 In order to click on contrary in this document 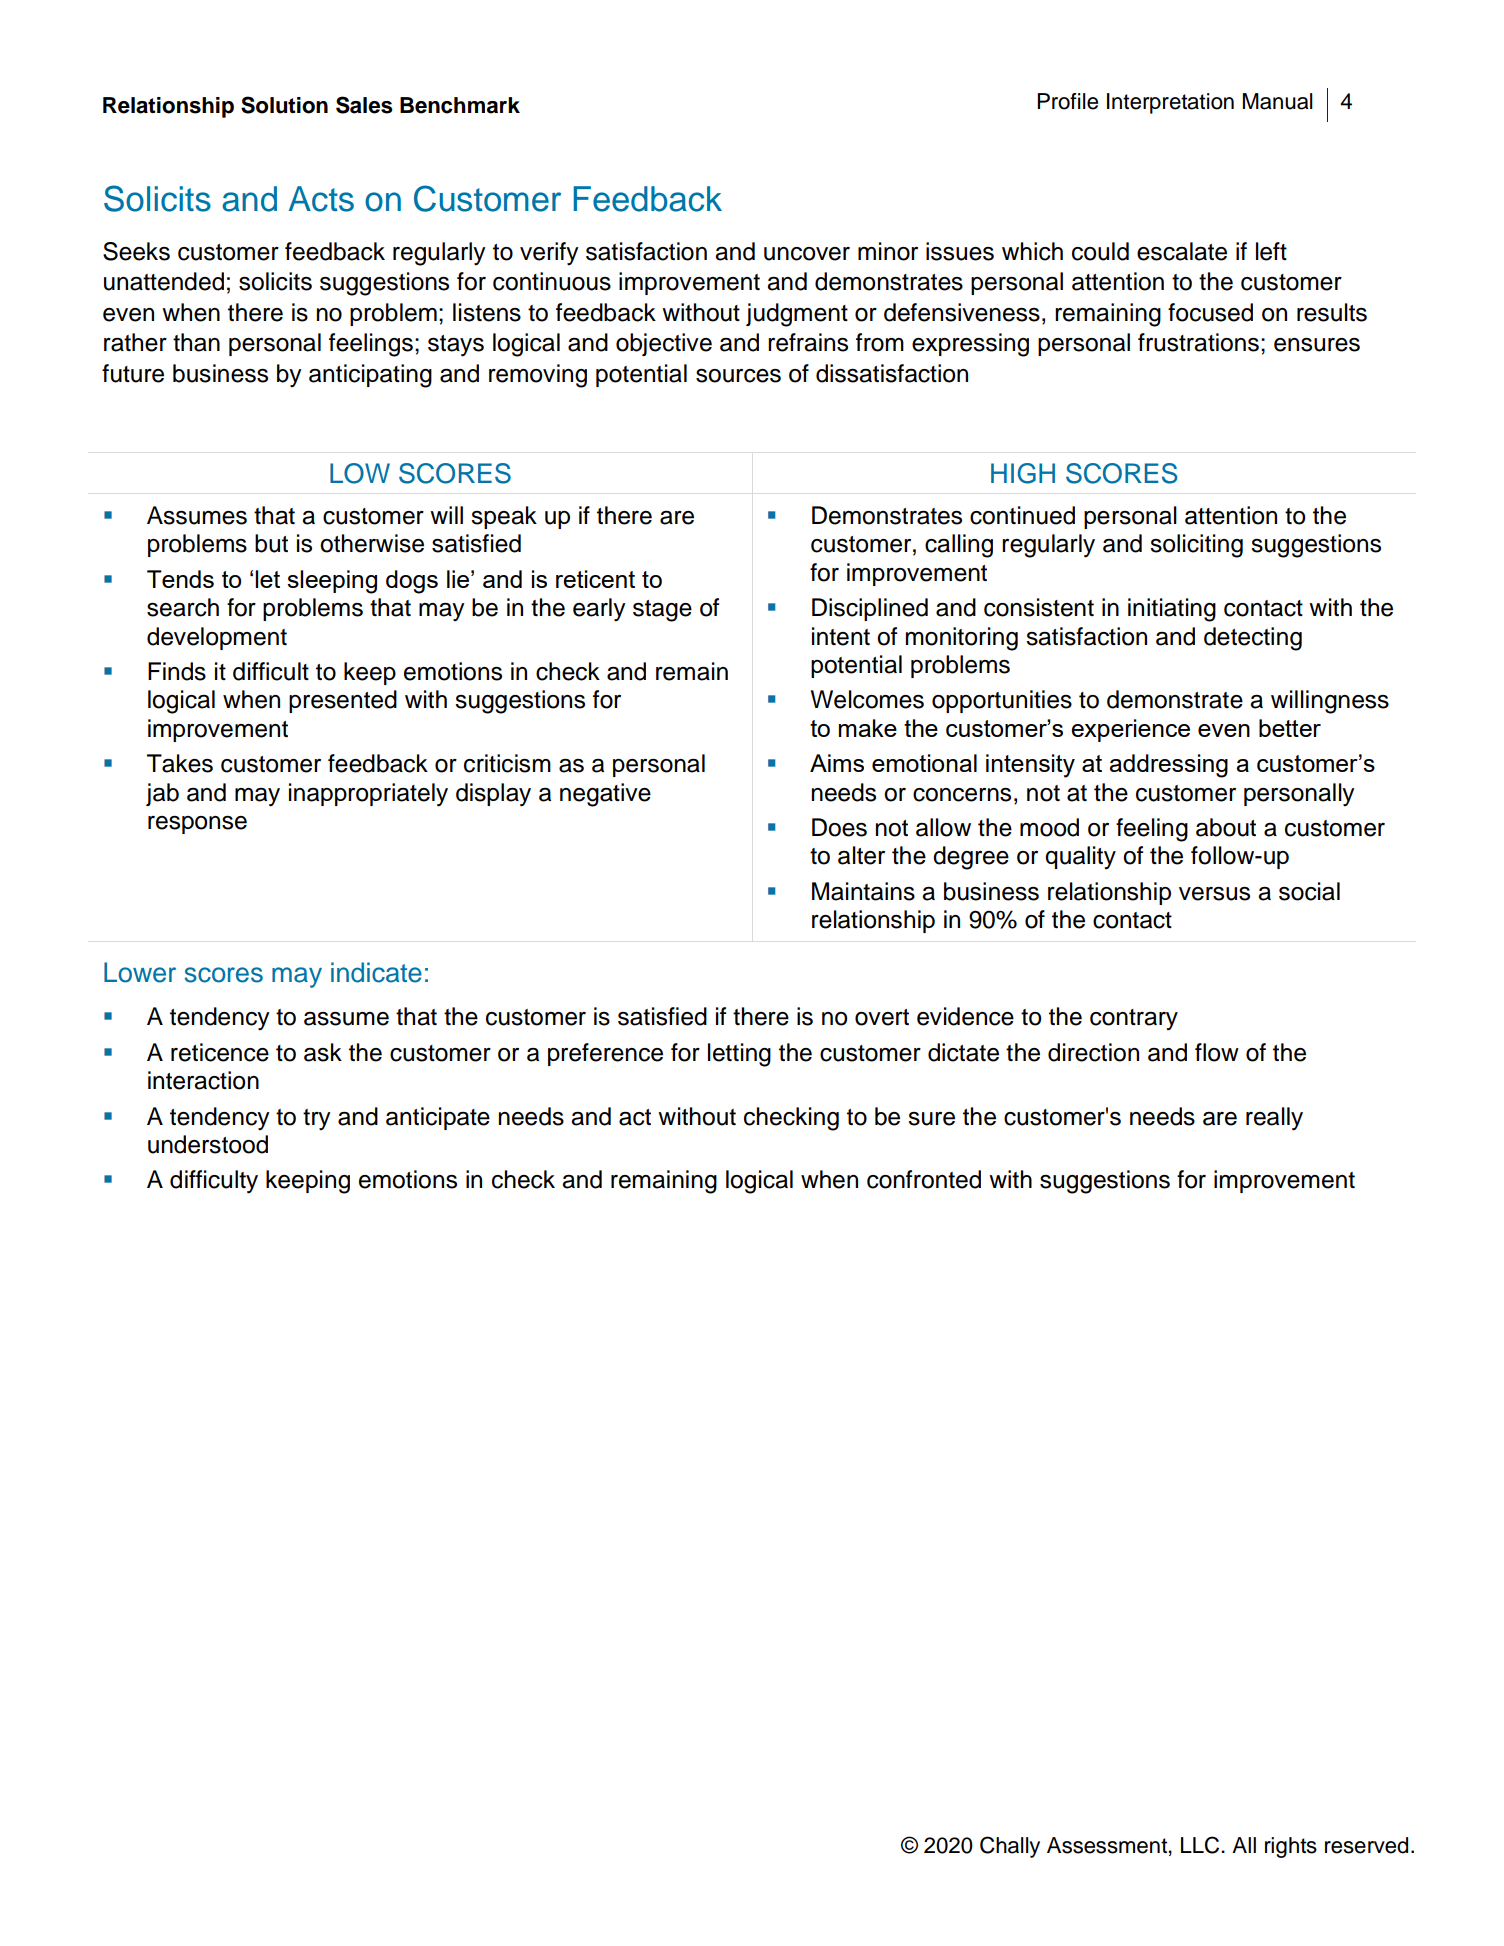, I will do `click(1134, 1020)`.
